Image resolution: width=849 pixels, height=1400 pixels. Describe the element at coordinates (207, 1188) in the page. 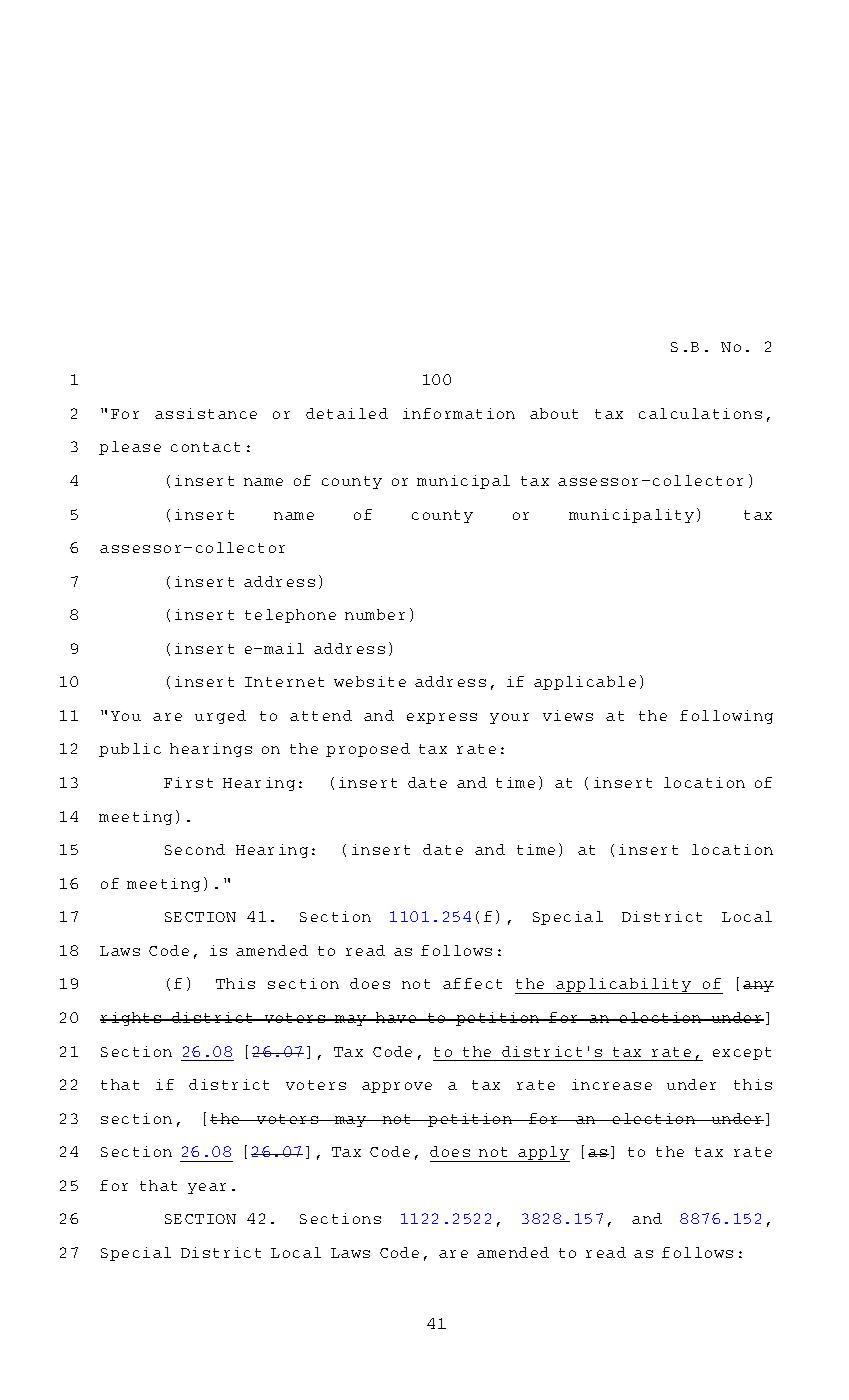

I see `year` at that location.
